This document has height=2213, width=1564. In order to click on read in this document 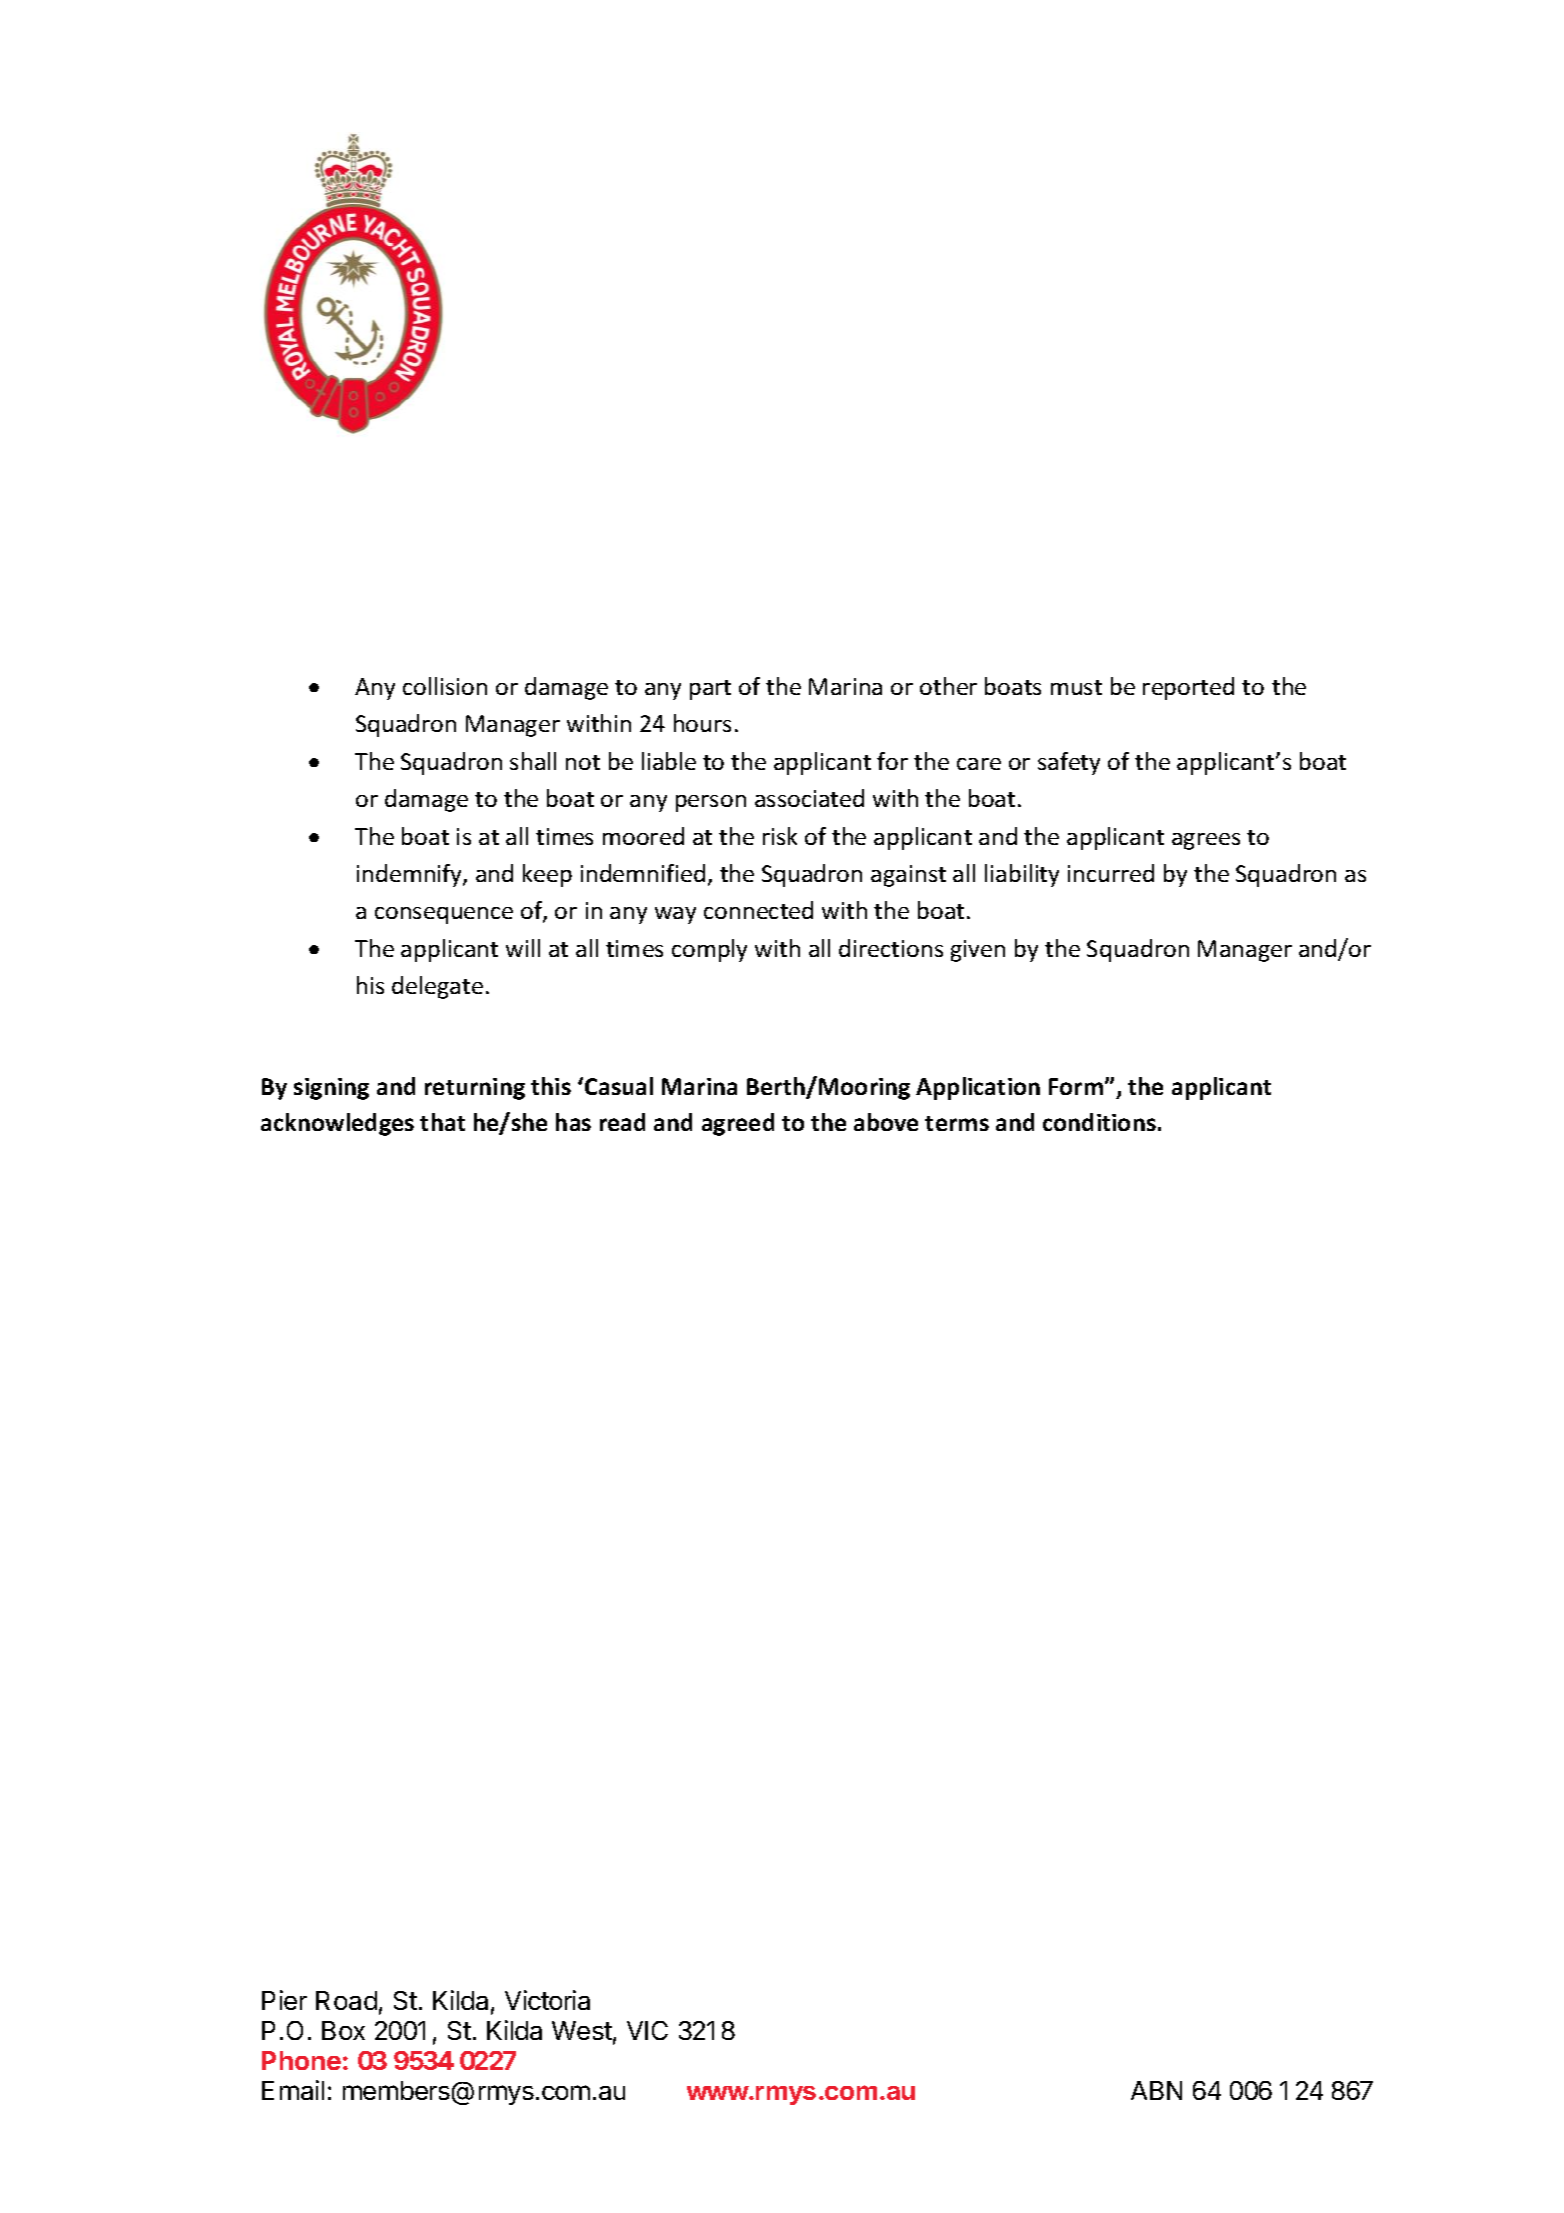, I will do `click(622, 1122)`.
